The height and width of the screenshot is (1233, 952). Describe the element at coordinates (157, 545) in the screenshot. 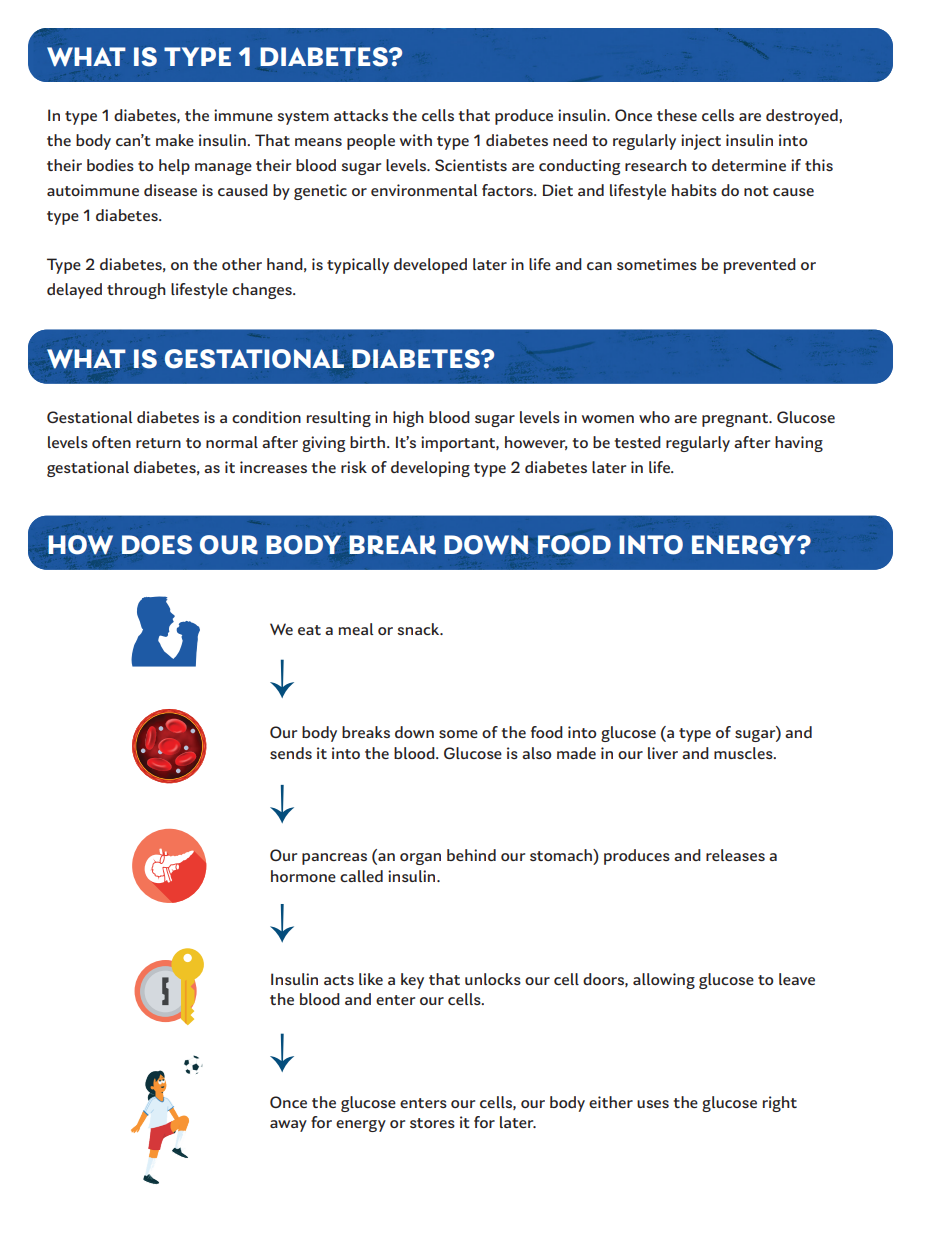

I see `DOES` at that location.
